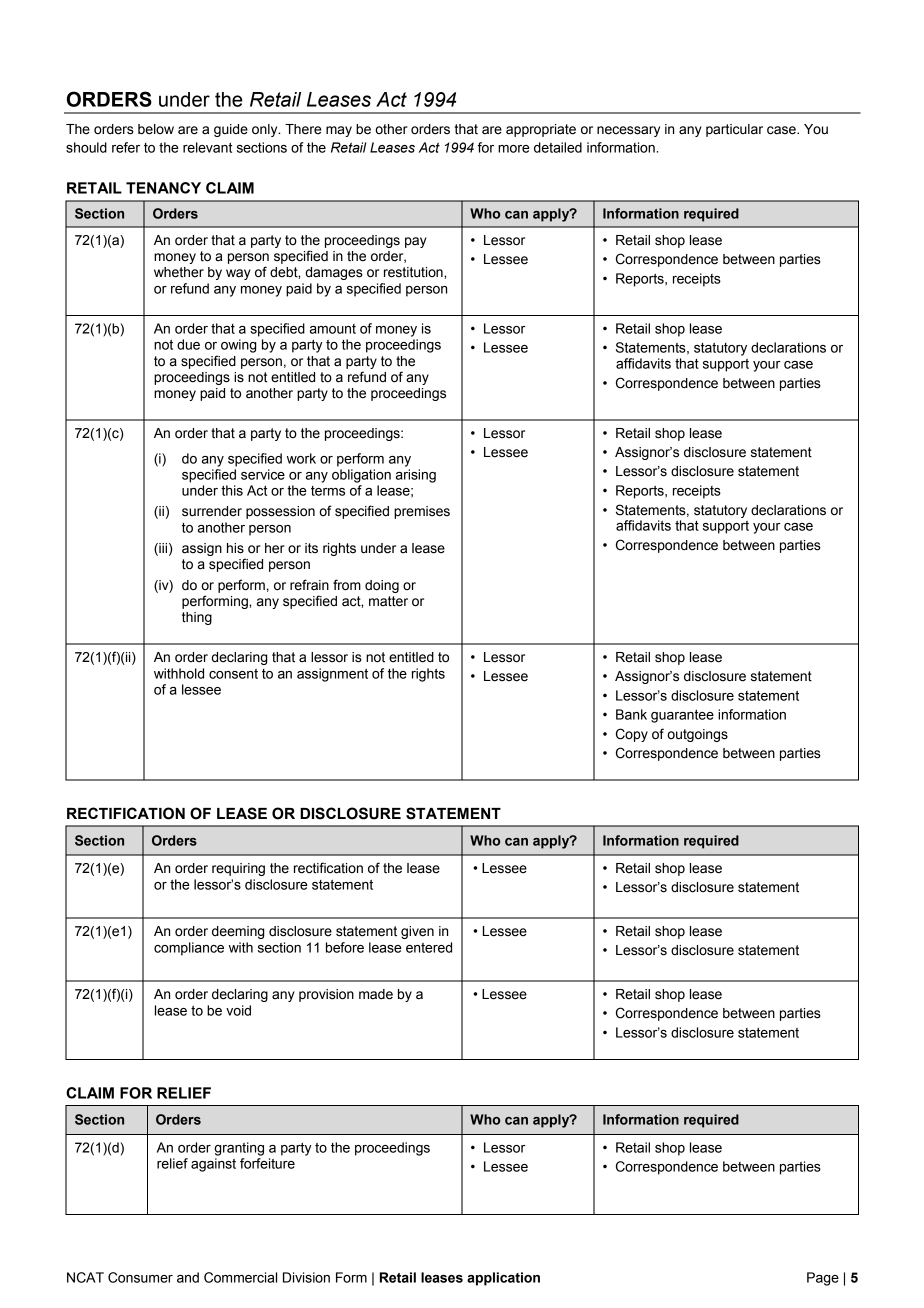 The image size is (924, 1308). Describe the element at coordinates (734, 130) in the image. I see `particular` at that location.
